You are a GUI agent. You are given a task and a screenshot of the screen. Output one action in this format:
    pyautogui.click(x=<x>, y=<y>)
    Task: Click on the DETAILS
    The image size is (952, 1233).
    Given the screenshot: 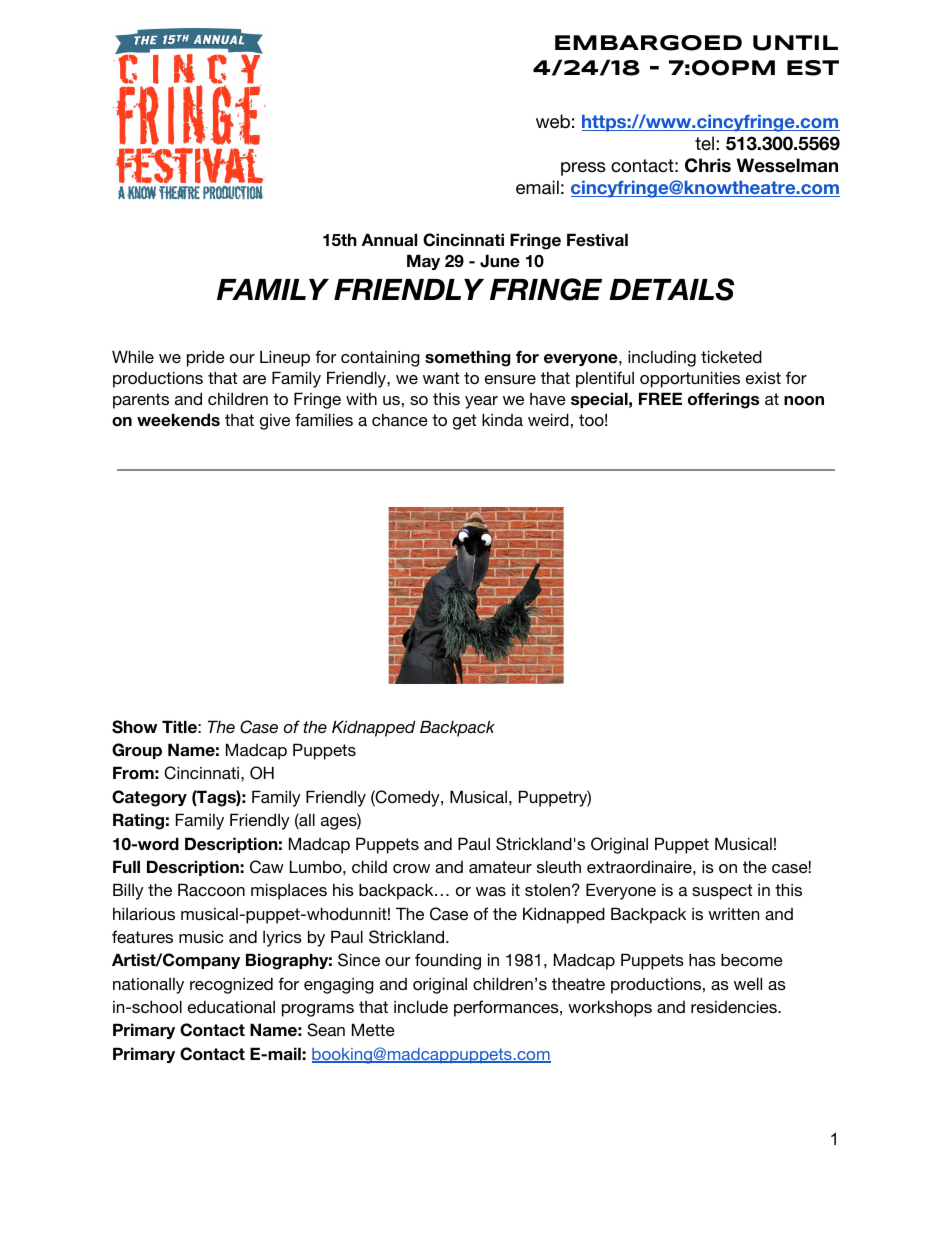 What is the action you would take?
    pyautogui.click(x=671, y=289)
